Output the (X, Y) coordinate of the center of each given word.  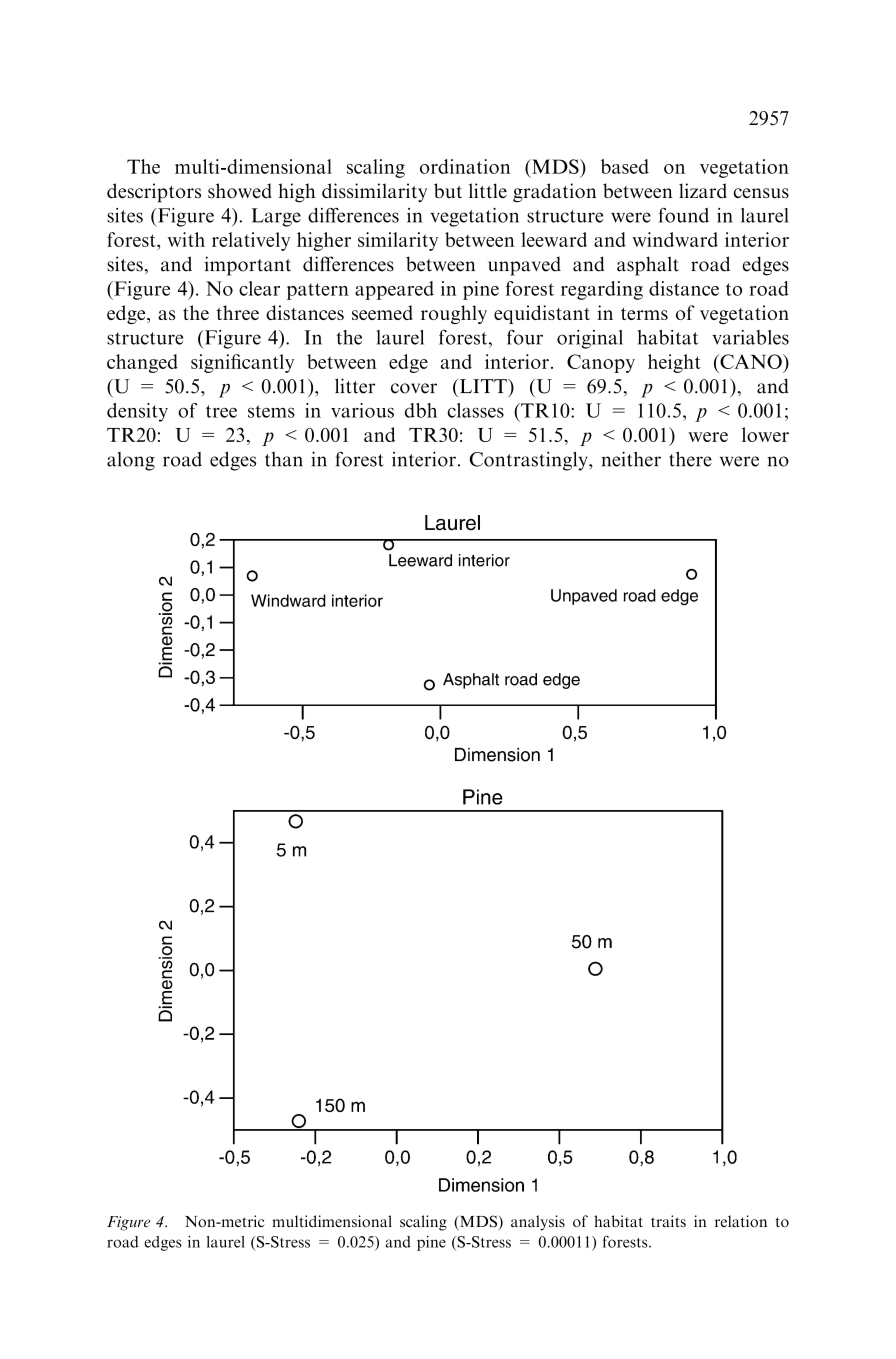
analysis (538, 1223)
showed (240, 191)
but (448, 190)
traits (668, 1221)
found (684, 215)
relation (741, 1221)
